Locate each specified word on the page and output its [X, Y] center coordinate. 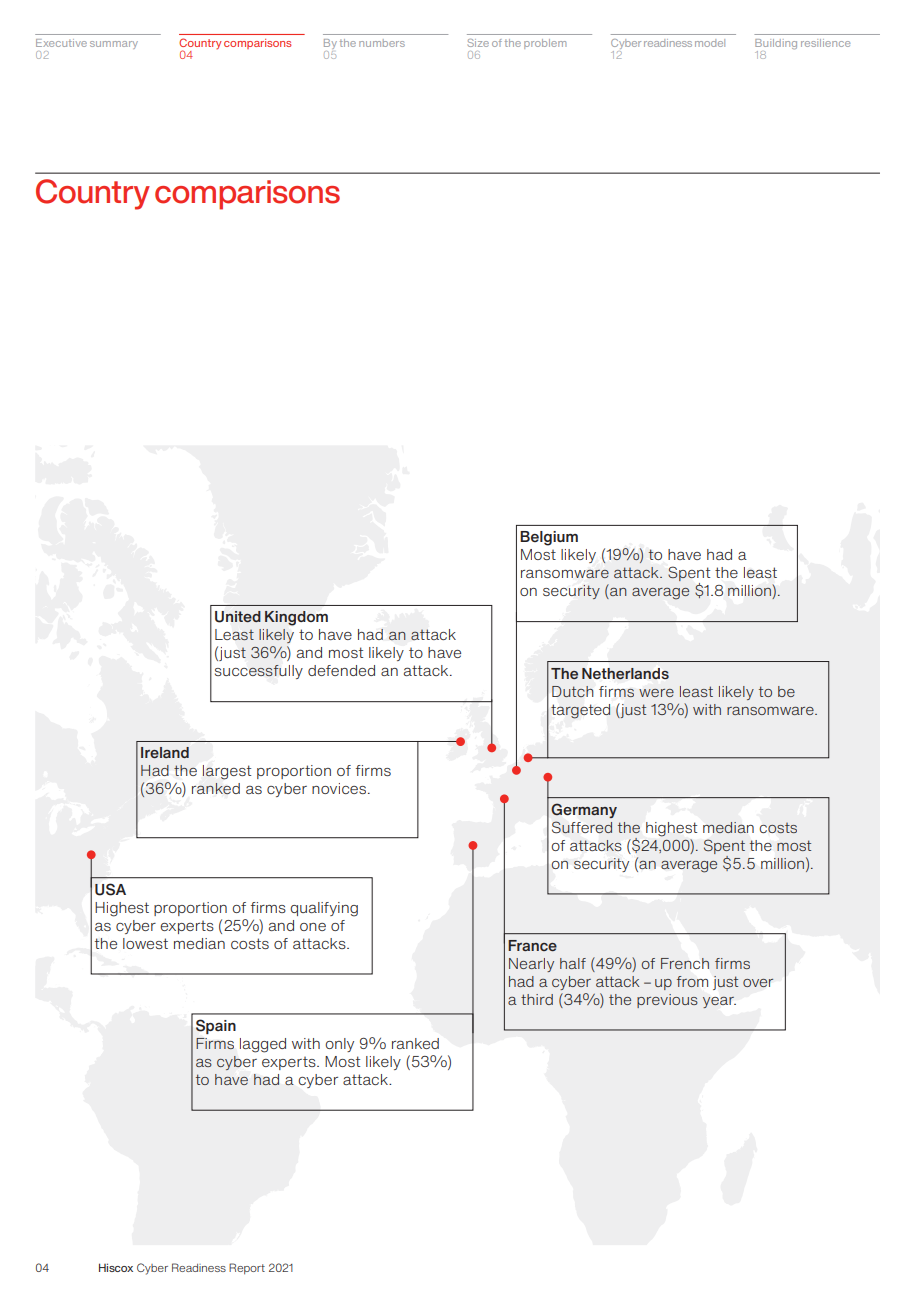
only [339, 1045]
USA [110, 889]
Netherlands [625, 673]
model [710, 43]
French [685, 963]
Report [247, 1269]
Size [478, 43]
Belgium [549, 538]
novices [340, 788]
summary [114, 45]
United [238, 617]
